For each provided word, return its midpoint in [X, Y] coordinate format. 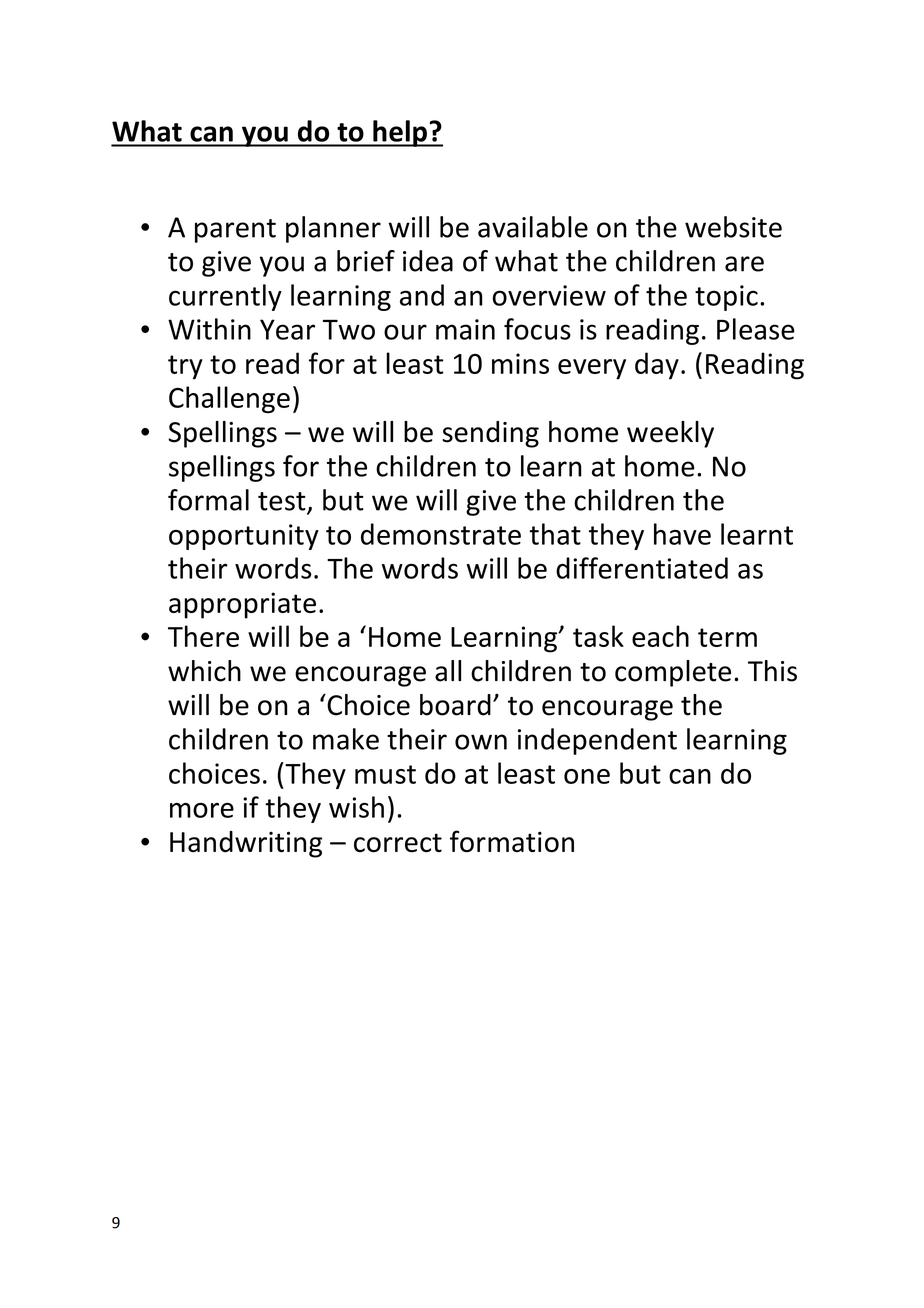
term [727, 637]
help [400, 133]
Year [287, 329]
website [733, 227]
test [283, 502]
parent [235, 231]
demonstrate [441, 534]
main [465, 329]
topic [726, 298]
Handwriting [246, 844]
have [682, 534]
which [204, 671]
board [455, 705]
